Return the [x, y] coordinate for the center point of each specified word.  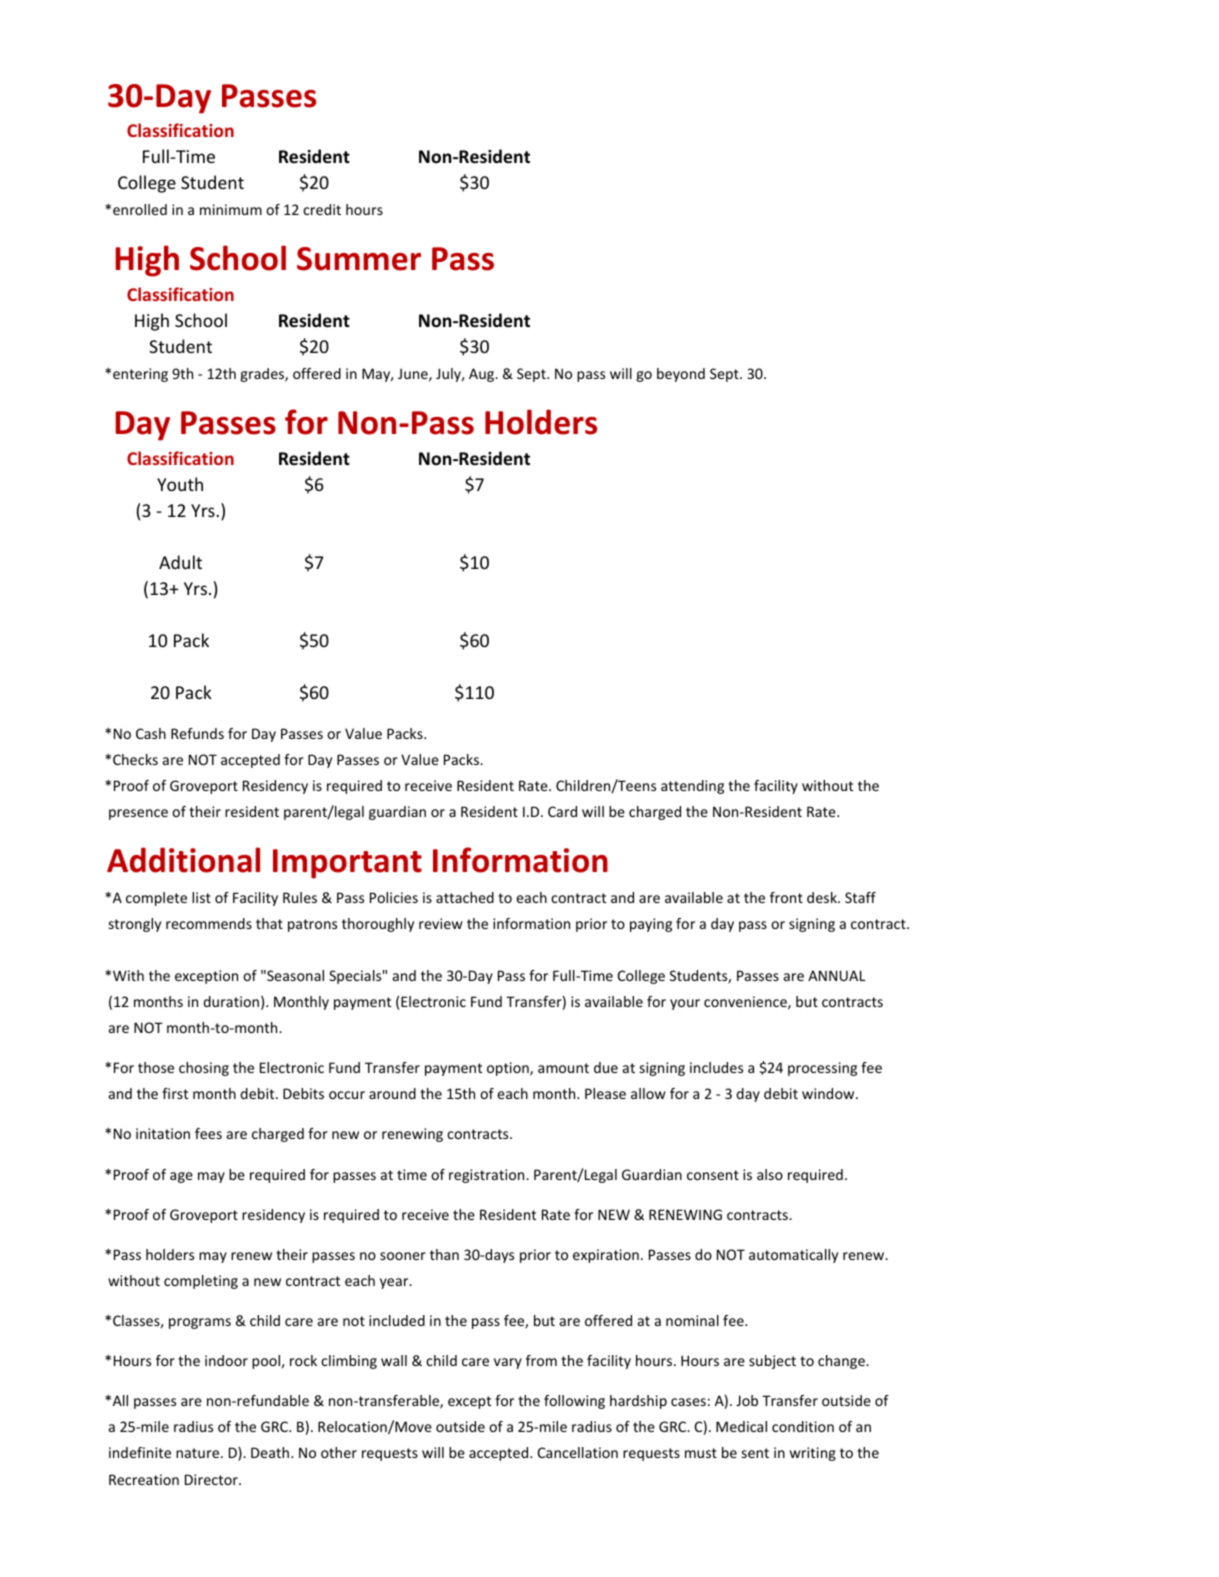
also [770, 1174]
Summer [359, 259]
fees [208, 1133]
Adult [180, 562]
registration [488, 1176]
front [786, 897]
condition [803, 1426]
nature [199, 1453]
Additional [183, 860]
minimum [231, 209]
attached [465, 897]
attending [692, 787]
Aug [483, 375]
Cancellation [578, 1452]
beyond [681, 375]
